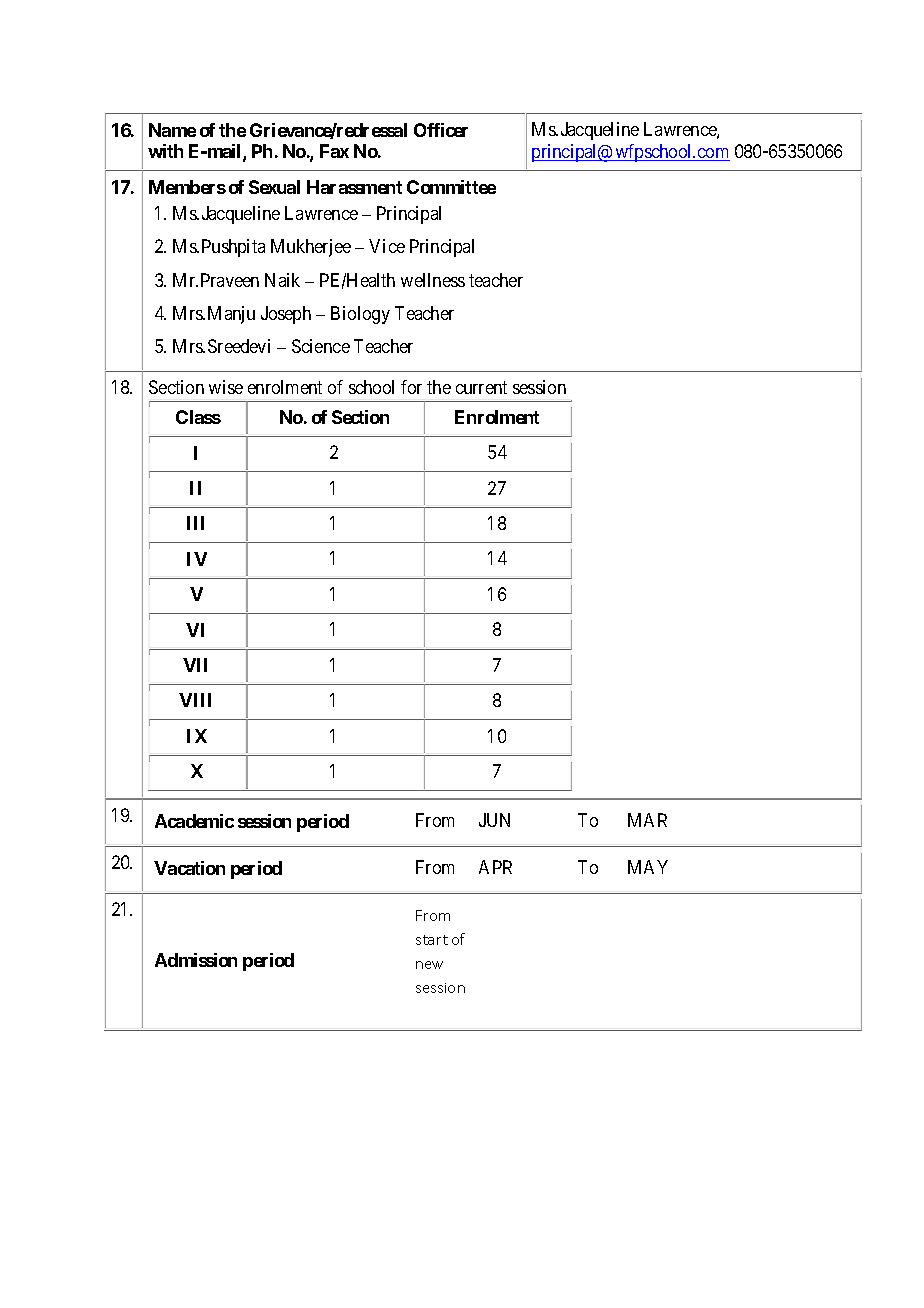 Image resolution: width=924 pixels, height=1308 pixels. What do you see at coordinates (481, 387) in the screenshot?
I see `current` at bounding box center [481, 387].
